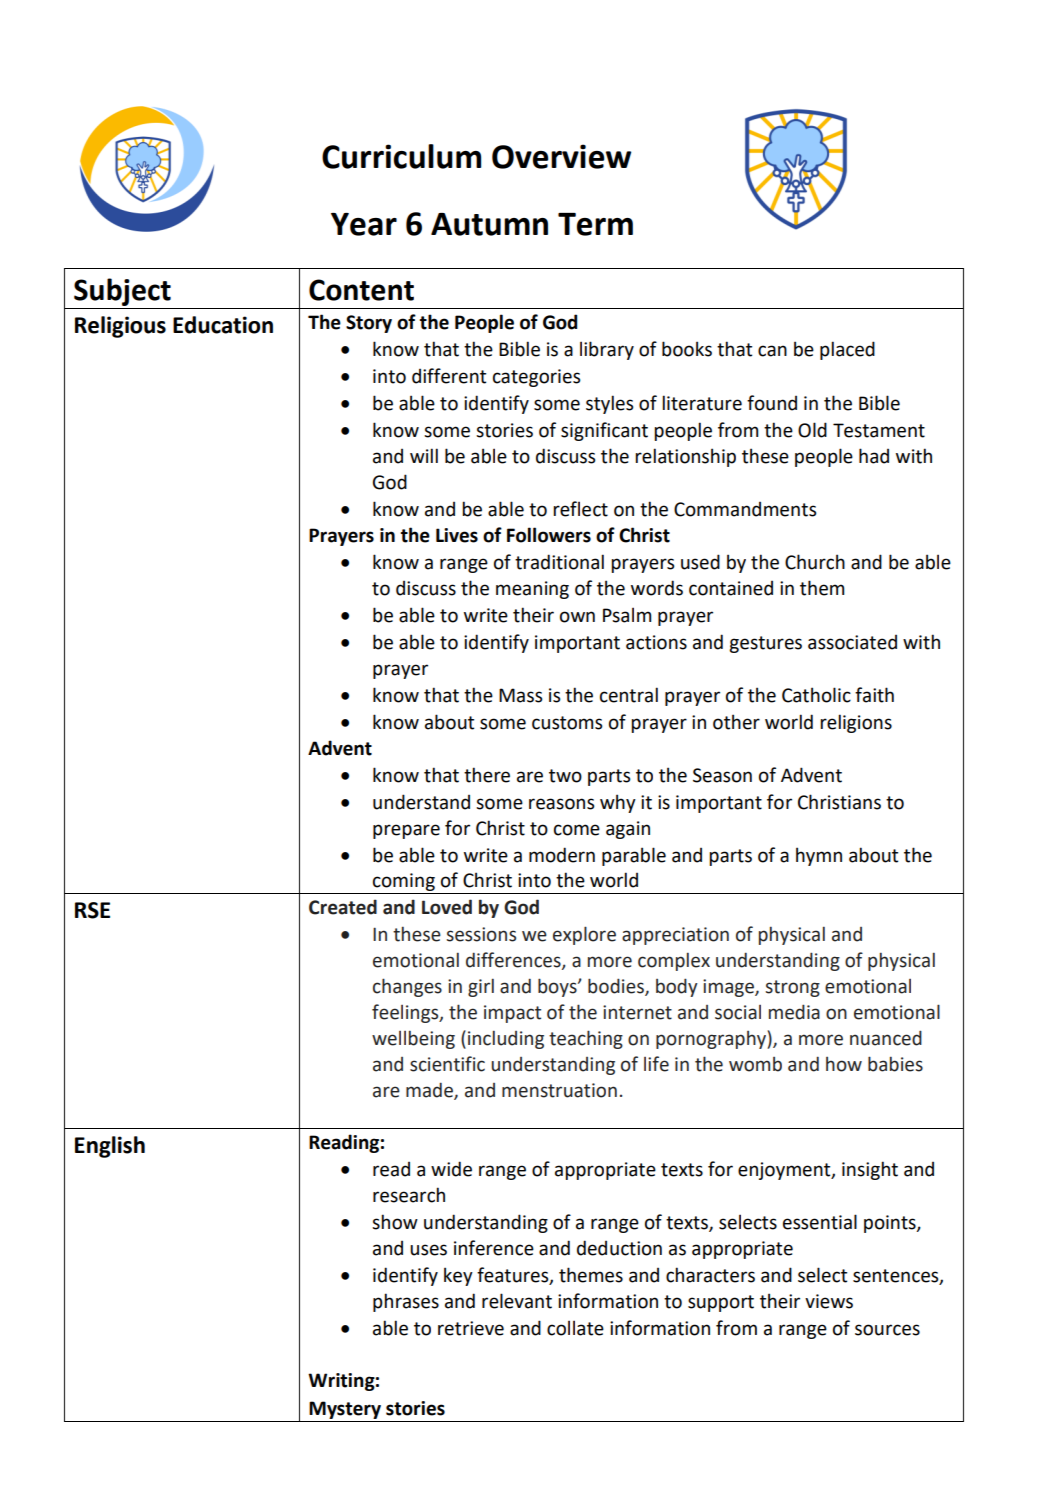 The height and width of the screenshot is (1488, 1052). What do you see at coordinates (812, 430) in the screenshot?
I see `Old` at bounding box center [812, 430].
